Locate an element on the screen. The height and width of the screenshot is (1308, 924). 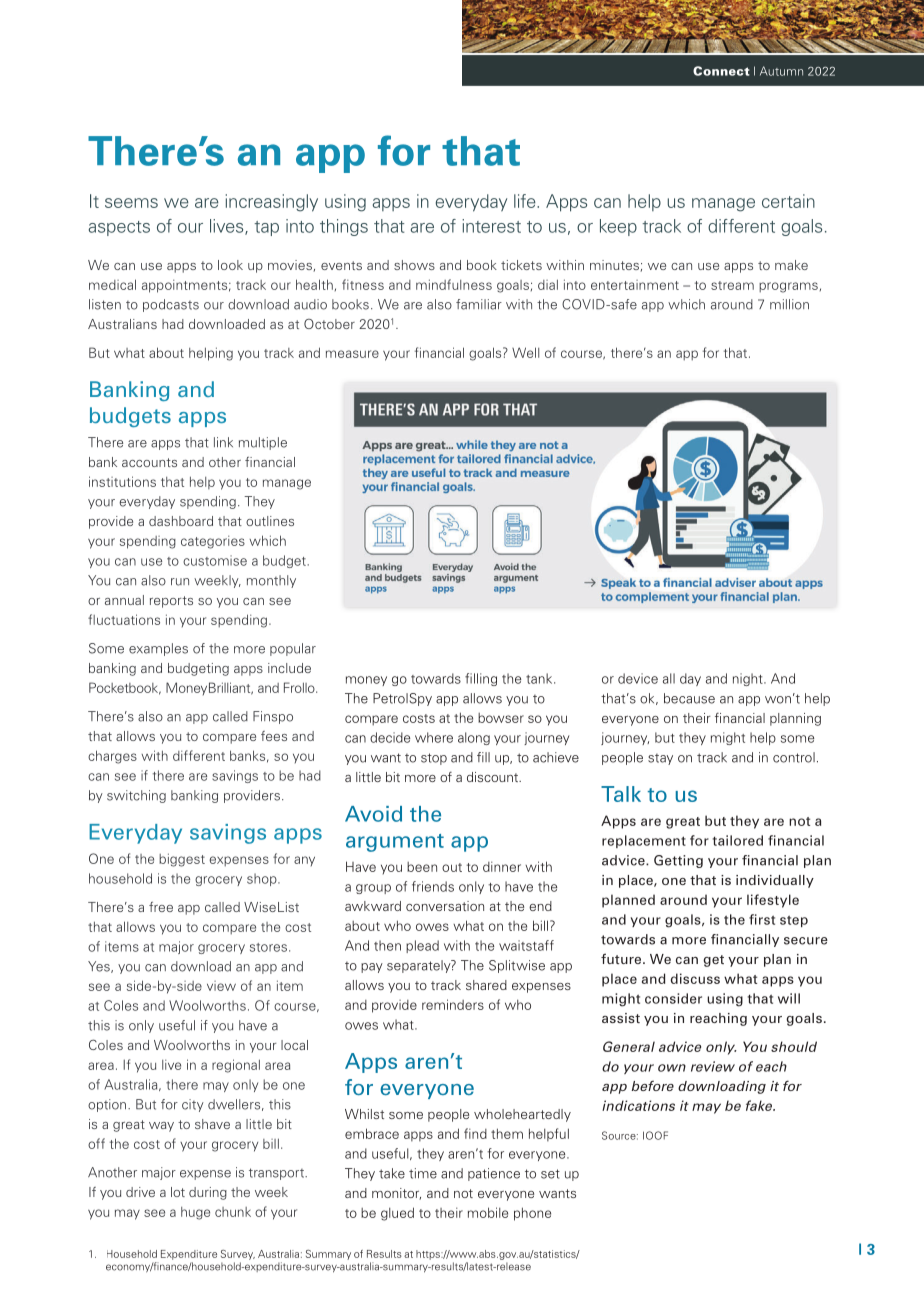
biggest is located at coordinates (182, 860).
